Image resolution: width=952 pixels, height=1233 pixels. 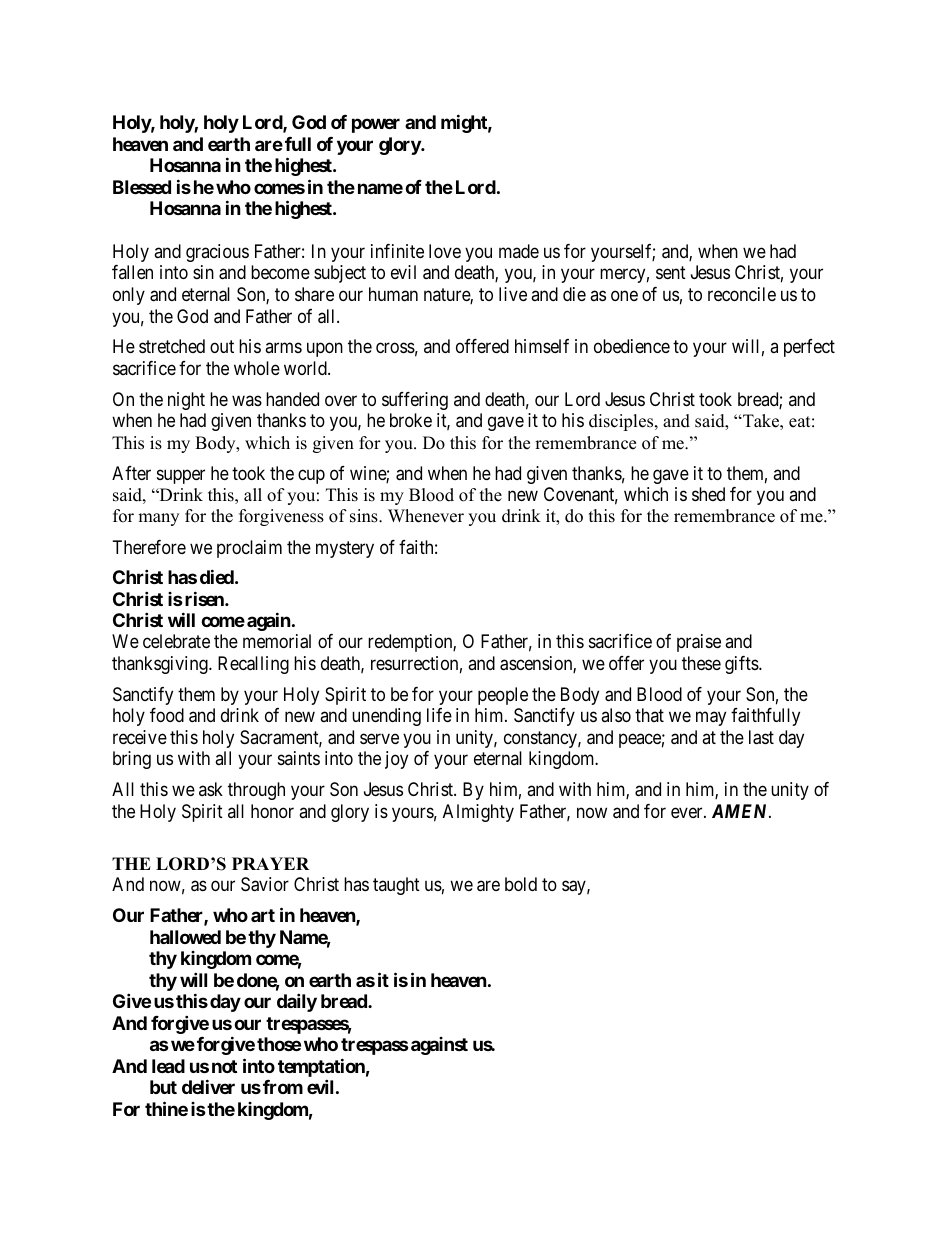 What do you see at coordinates (711, 719) in the screenshot?
I see `may` at bounding box center [711, 719].
